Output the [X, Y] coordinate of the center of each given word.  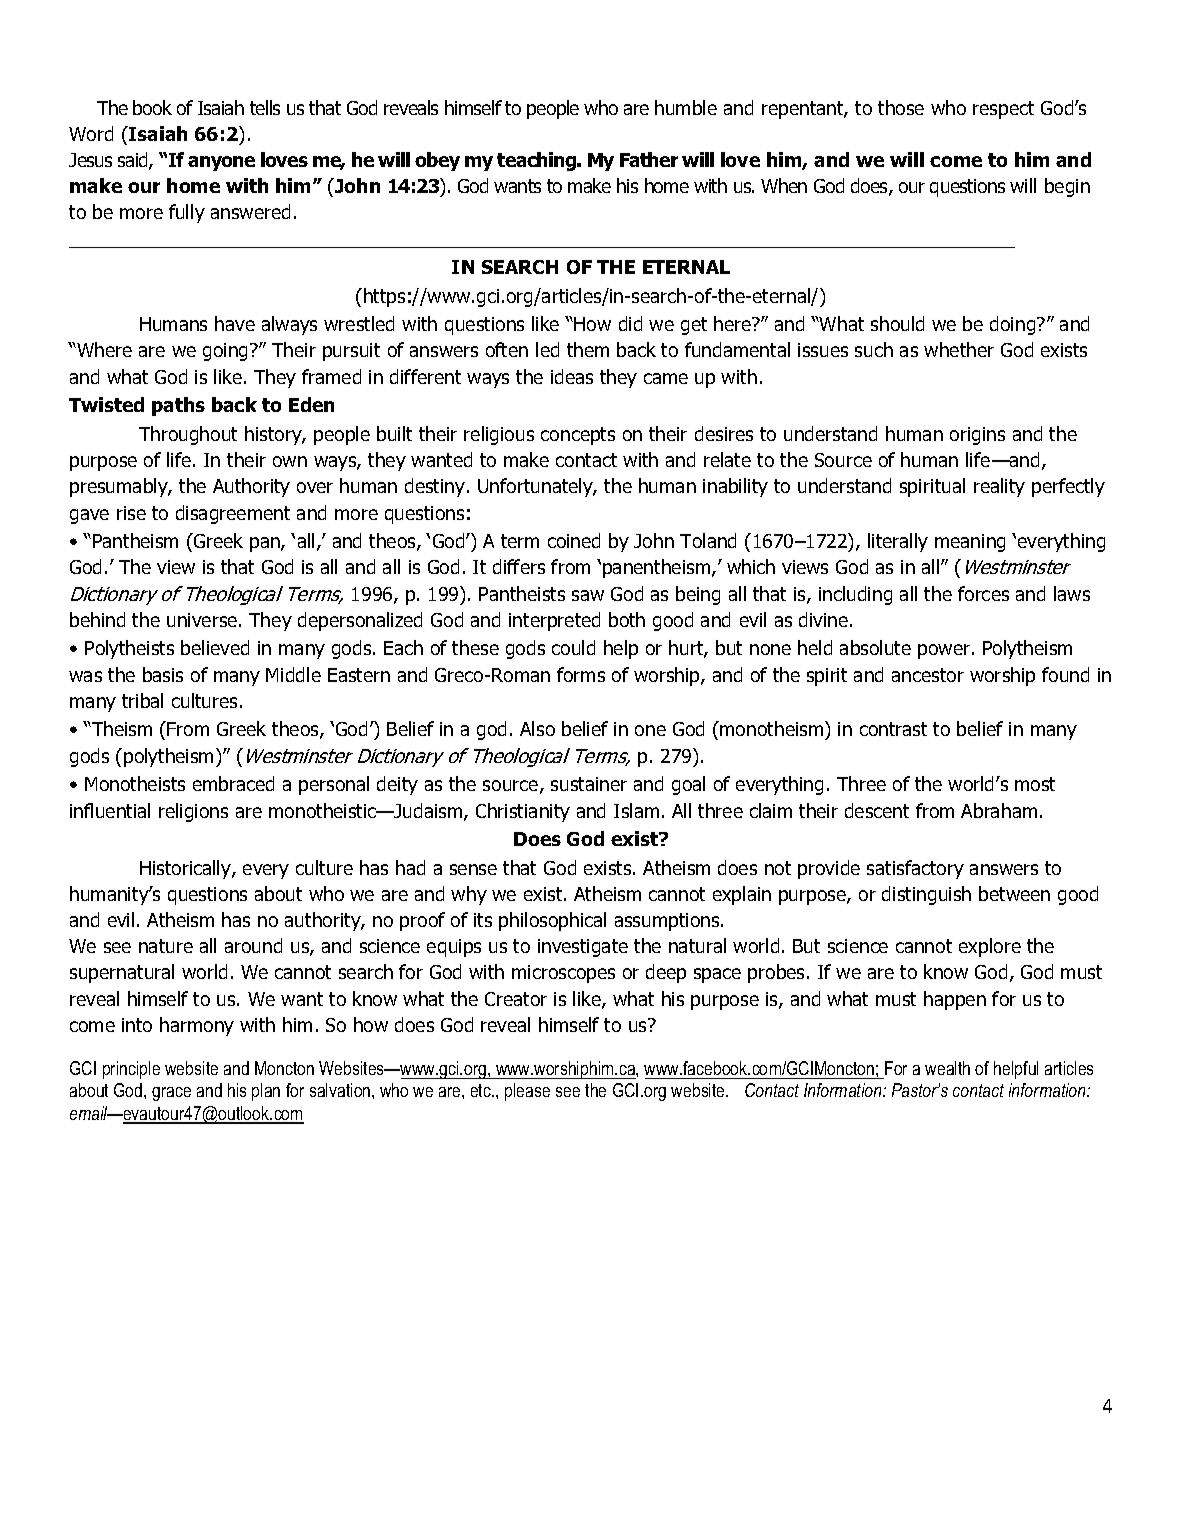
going [227, 352]
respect [1003, 110]
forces [983, 593]
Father [649, 159]
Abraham [999, 810]
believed [215, 647]
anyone [221, 163]
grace [171, 1094]
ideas [572, 376]
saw [588, 595]
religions [193, 812]
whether [959, 349]
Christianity [523, 812]
